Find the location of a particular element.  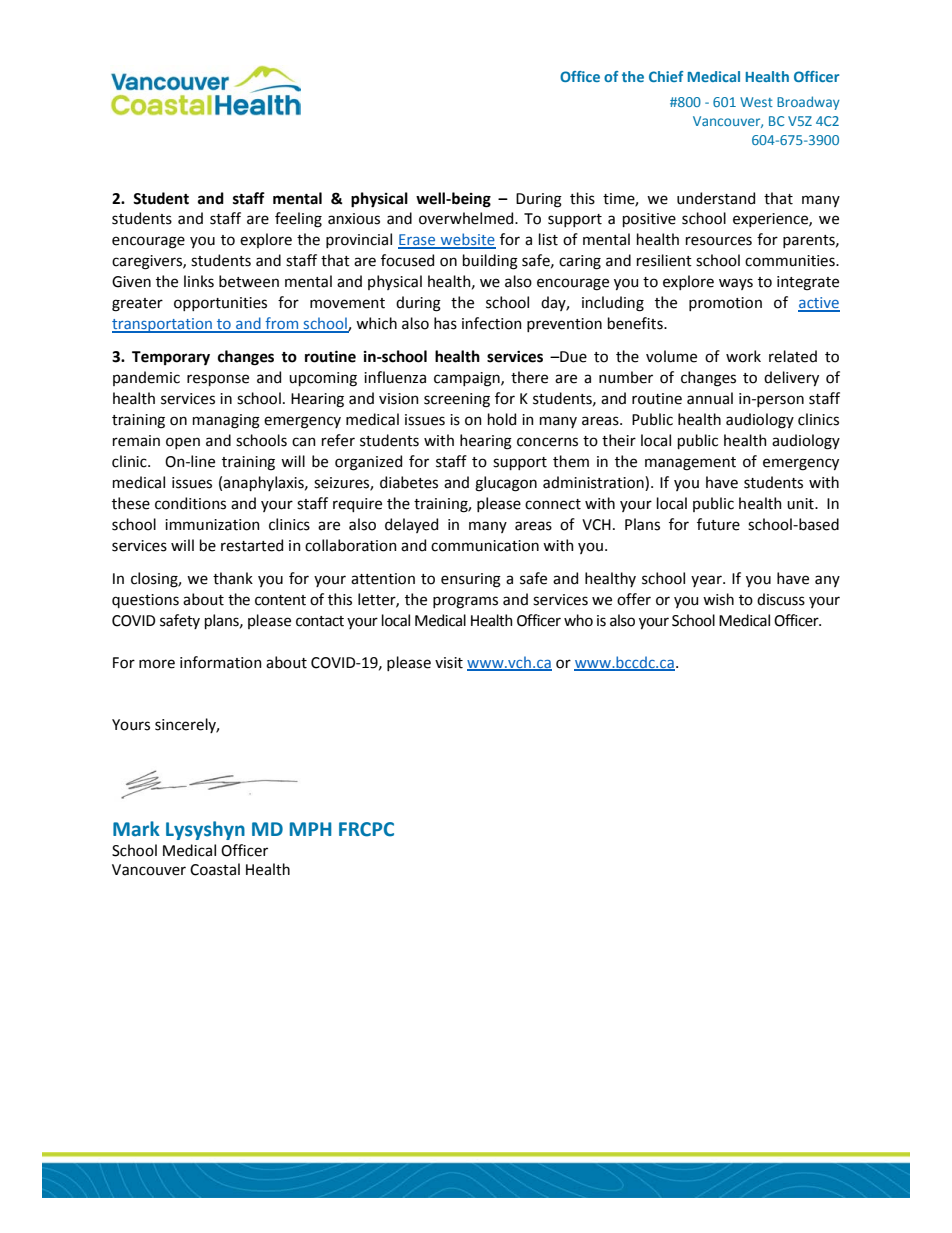

thank is located at coordinates (233, 578).
